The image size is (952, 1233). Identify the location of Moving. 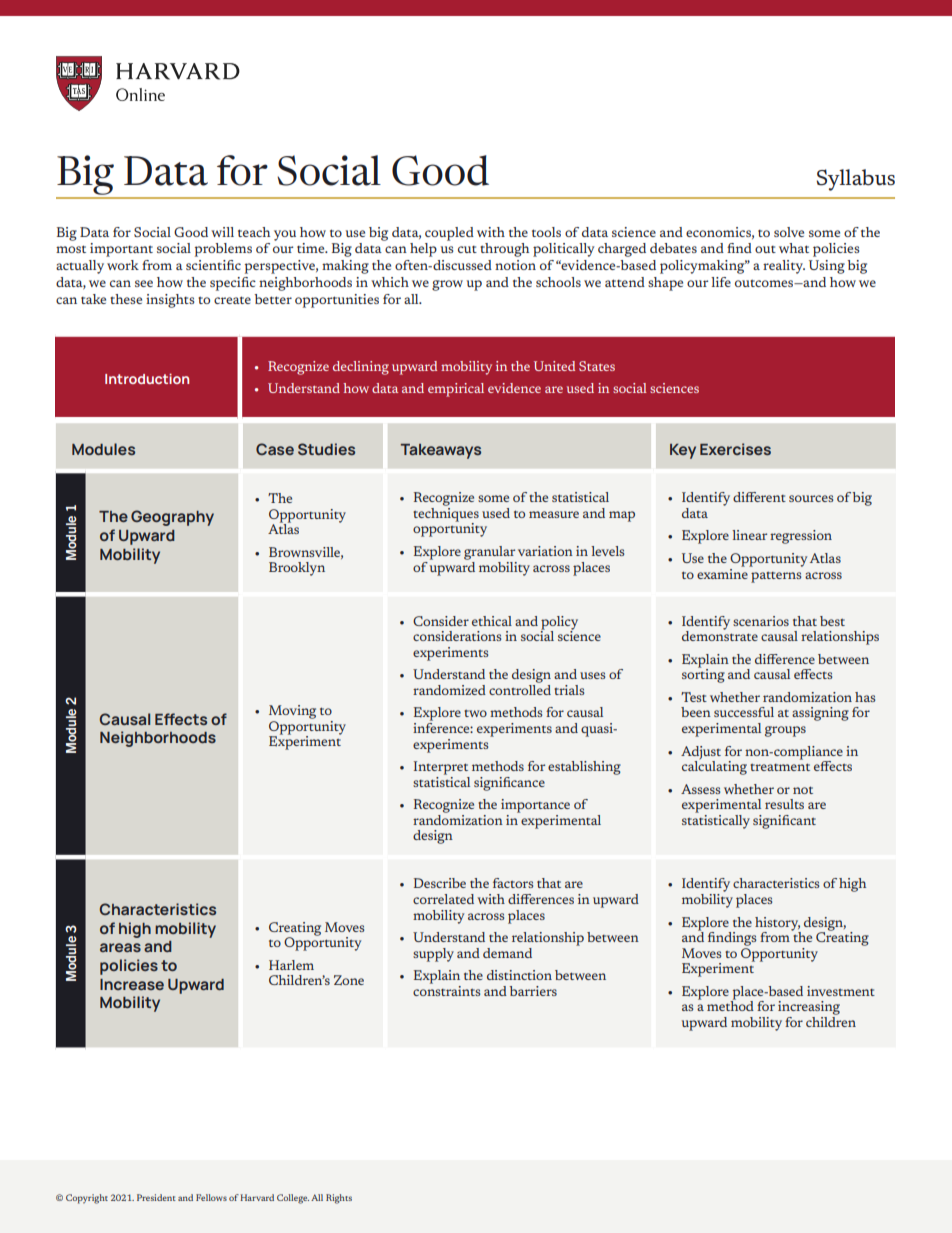
(292, 712).
